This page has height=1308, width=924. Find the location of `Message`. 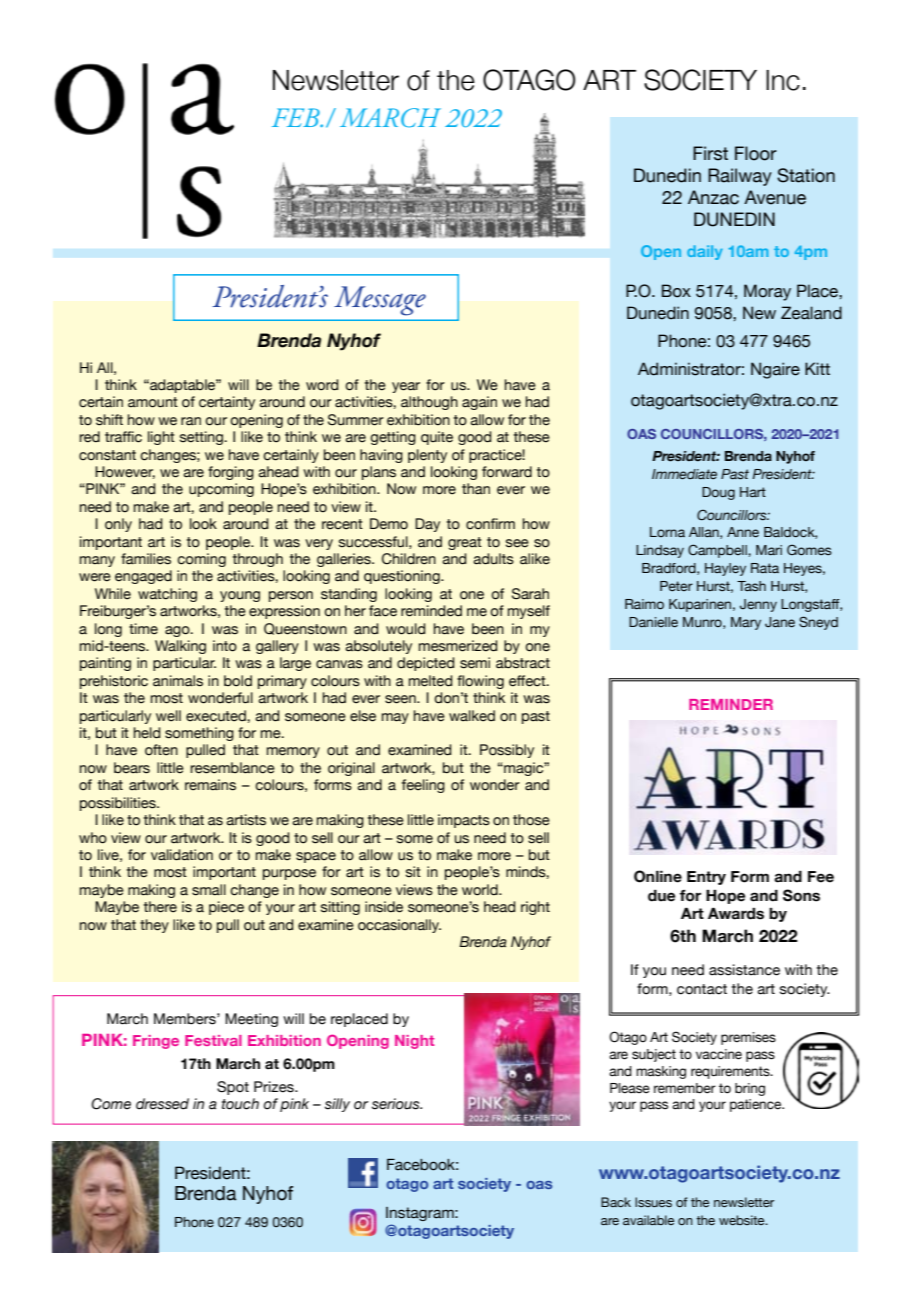

Message is located at coordinates (380, 301).
